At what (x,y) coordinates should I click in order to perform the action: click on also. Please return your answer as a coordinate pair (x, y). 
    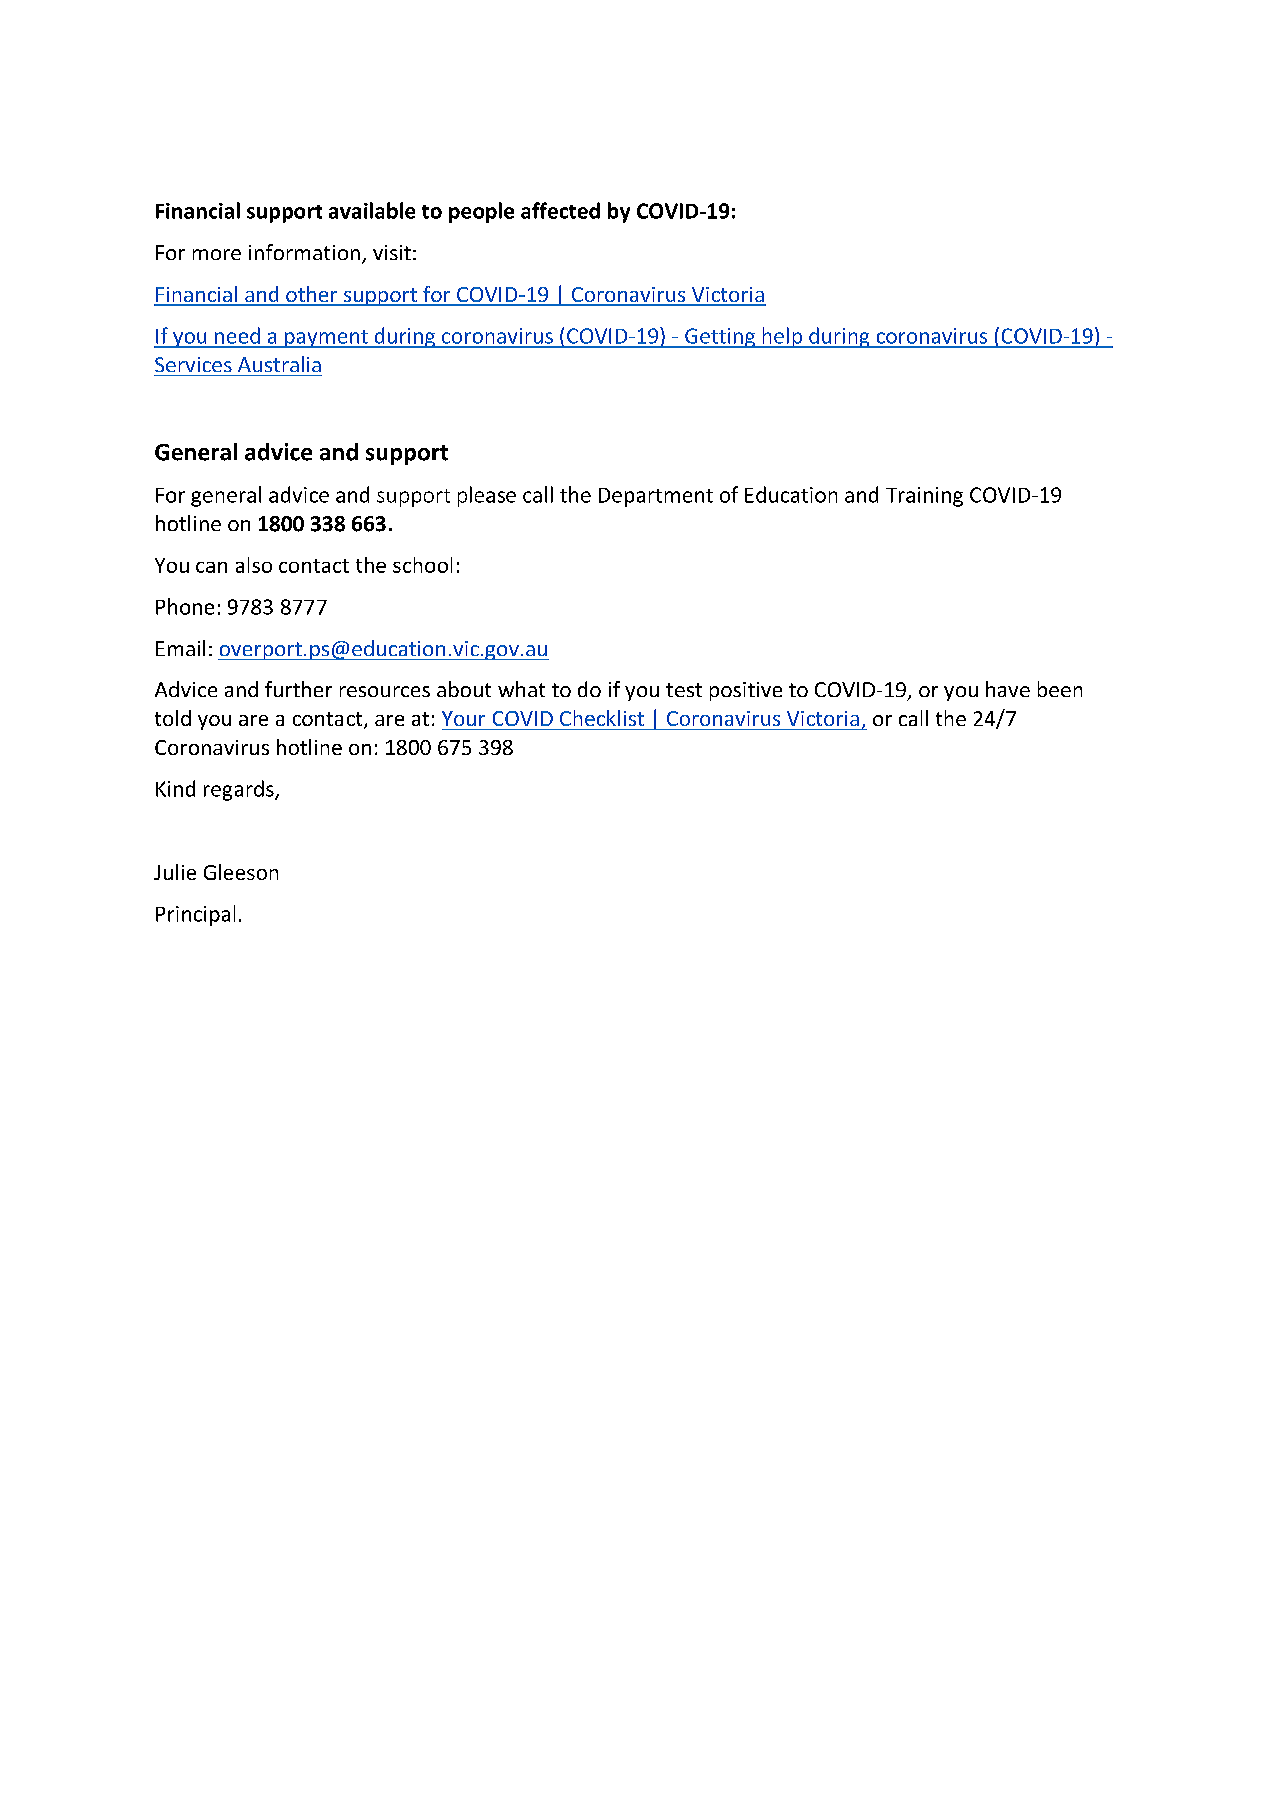
    Looking at the image, I should click on (254, 565).
